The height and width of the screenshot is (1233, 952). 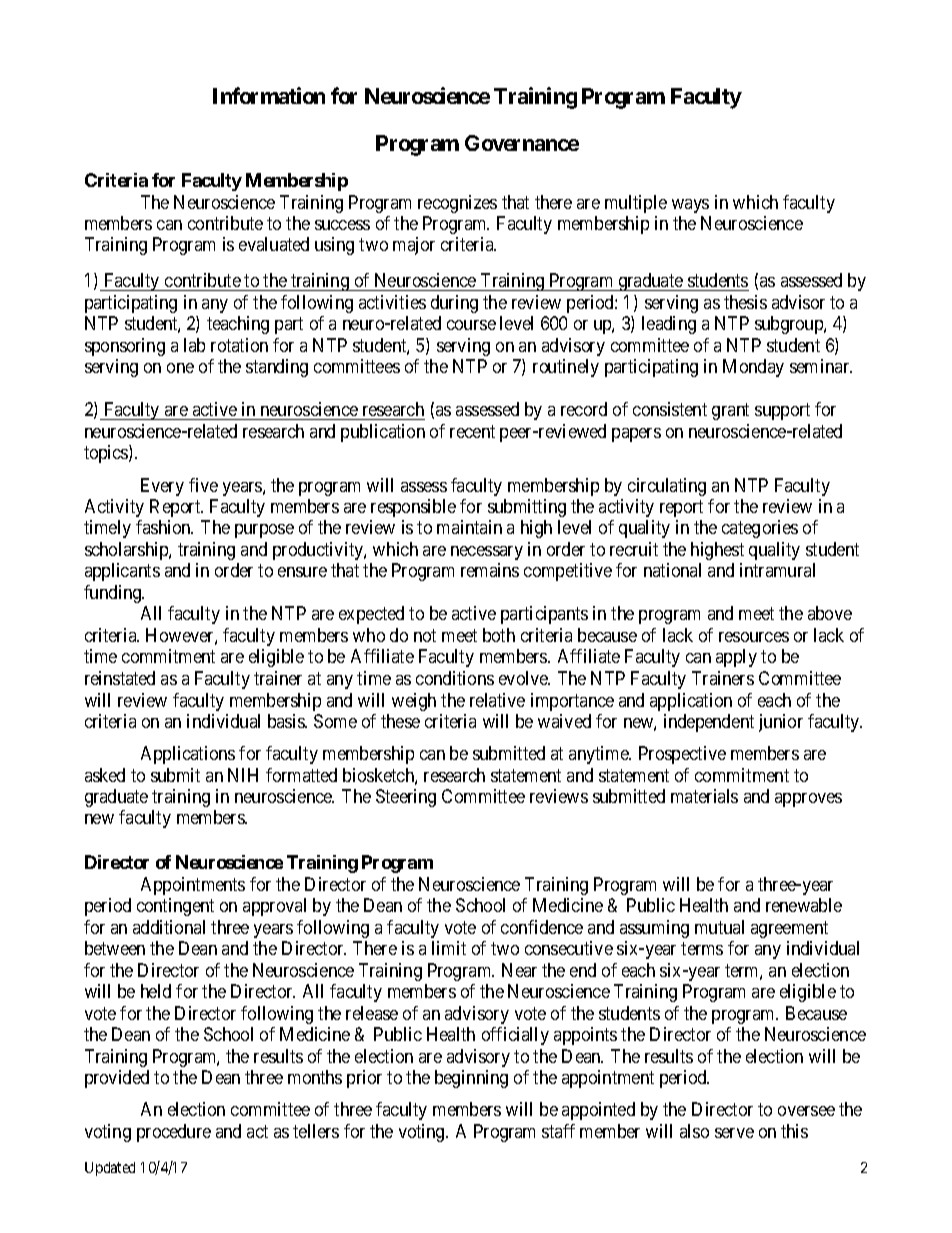 What do you see at coordinates (269, 95) in the screenshot?
I see `Information` at bounding box center [269, 95].
